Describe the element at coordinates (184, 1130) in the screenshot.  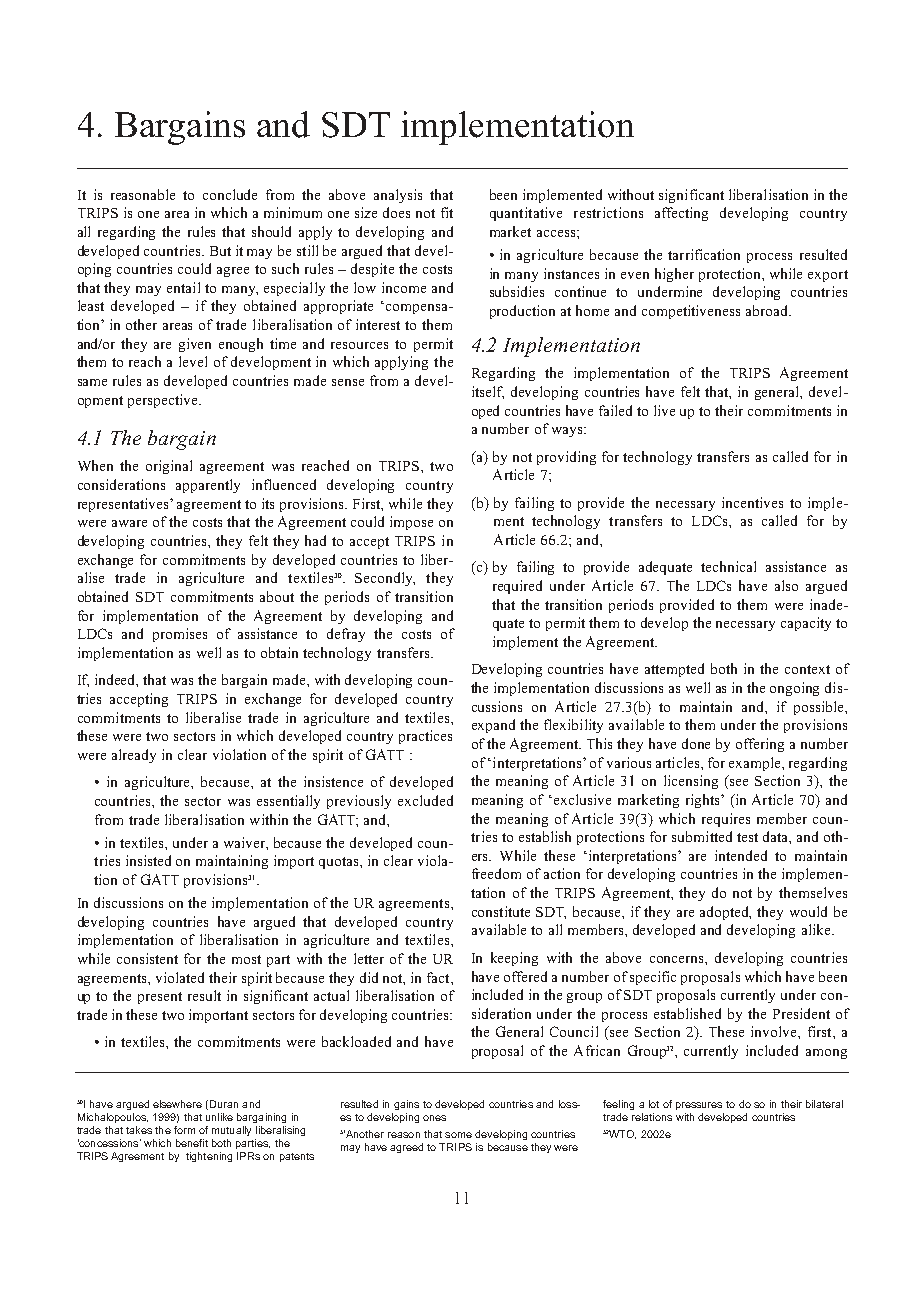
I see `form` at that location.
